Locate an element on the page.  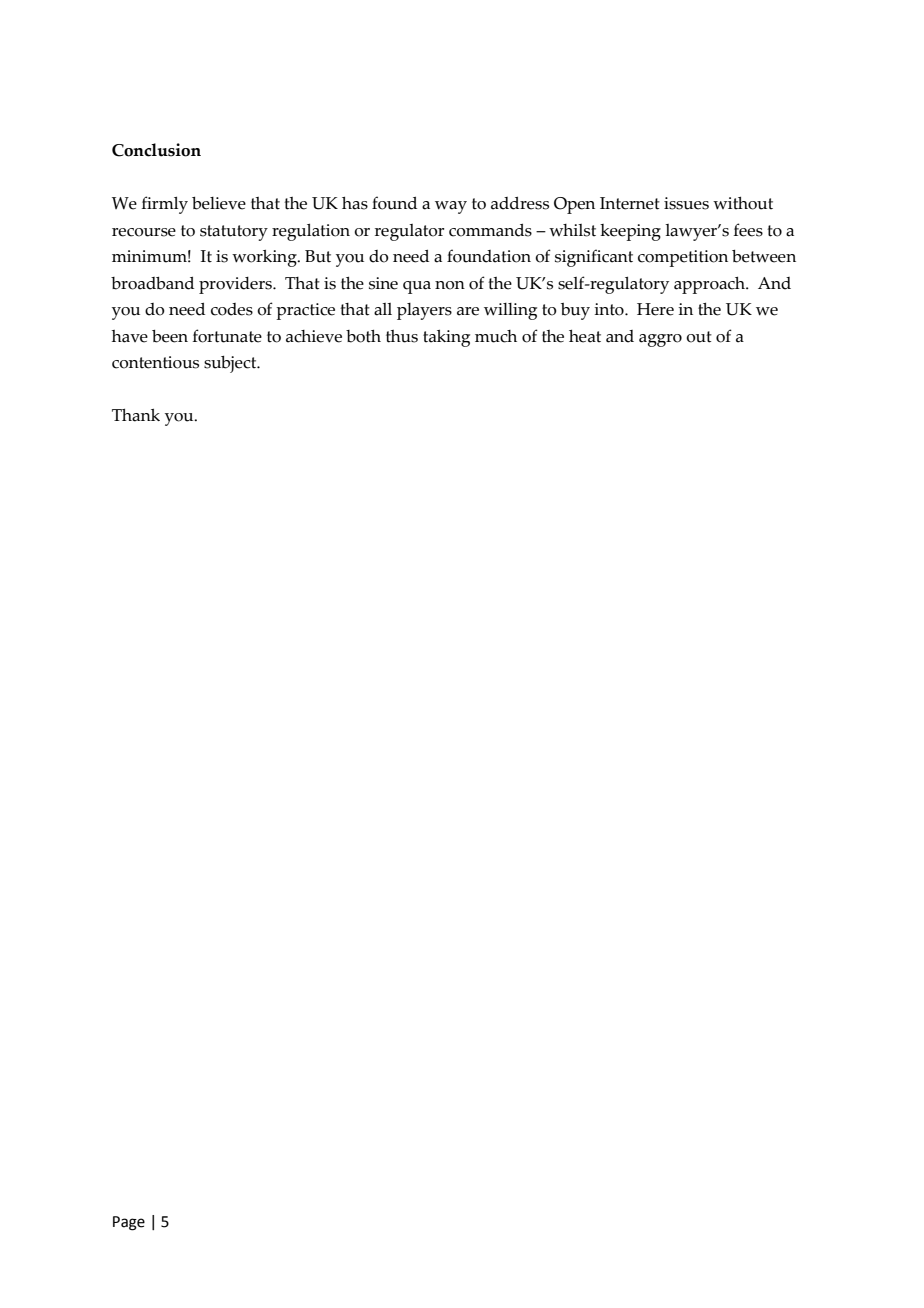
taking is located at coordinates (446, 338).
